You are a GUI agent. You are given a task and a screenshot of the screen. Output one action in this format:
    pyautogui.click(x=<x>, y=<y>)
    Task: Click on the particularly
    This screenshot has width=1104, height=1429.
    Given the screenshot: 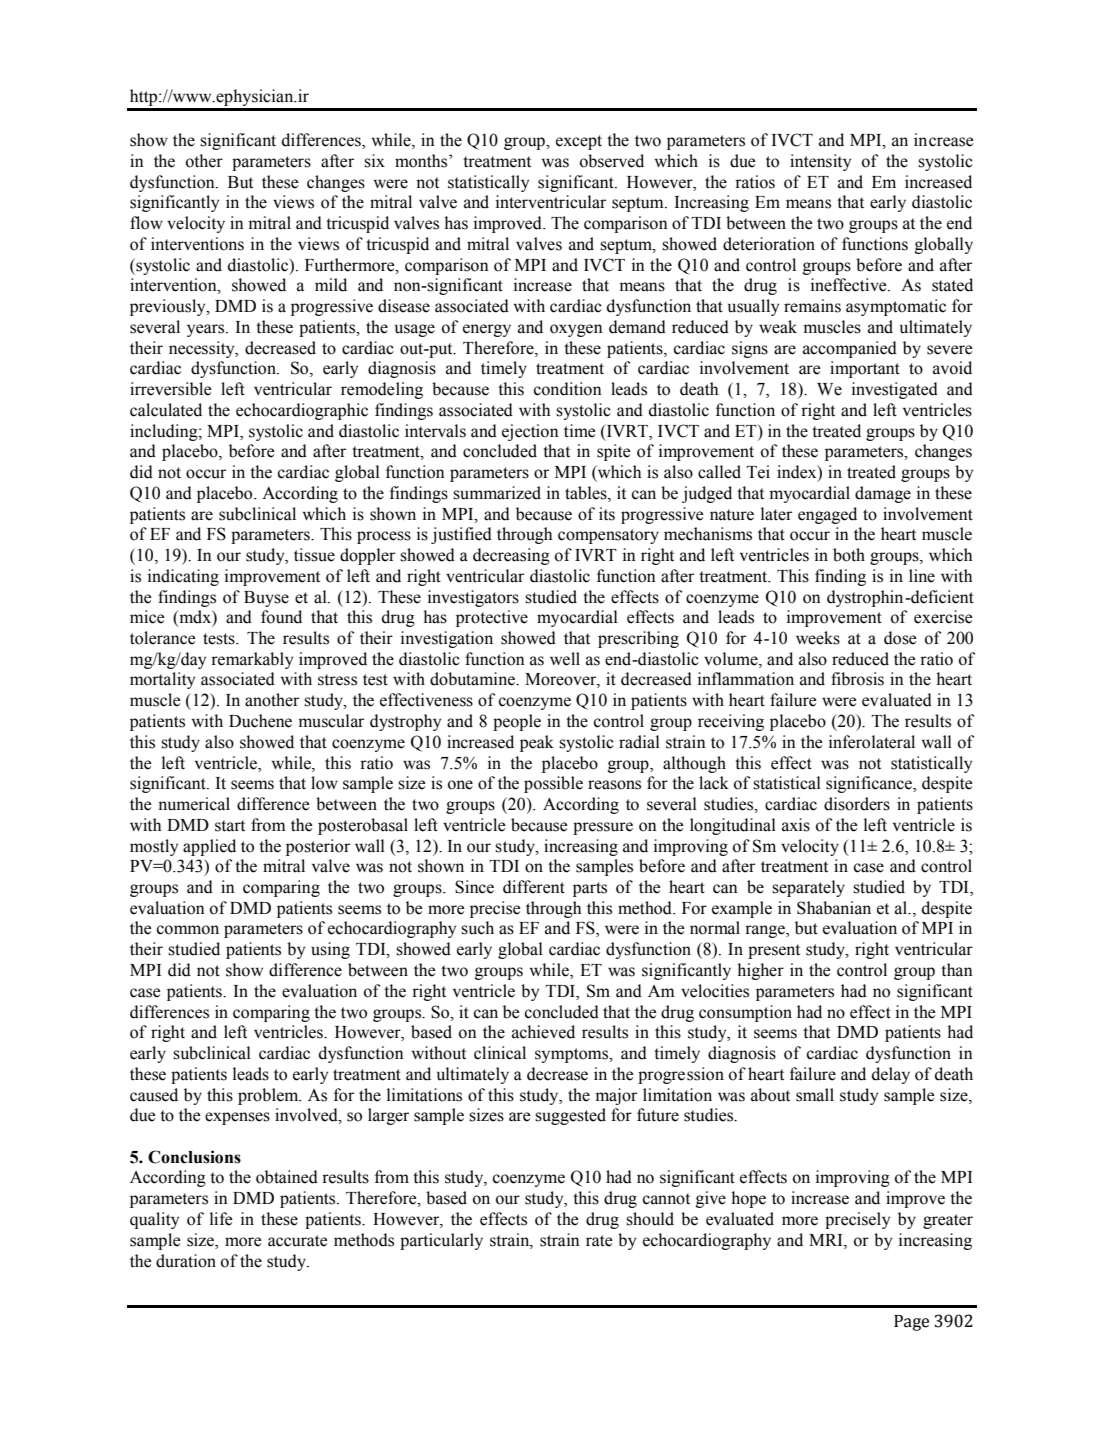 What is the action you would take?
    pyautogui.click(x=441, y=1241)
